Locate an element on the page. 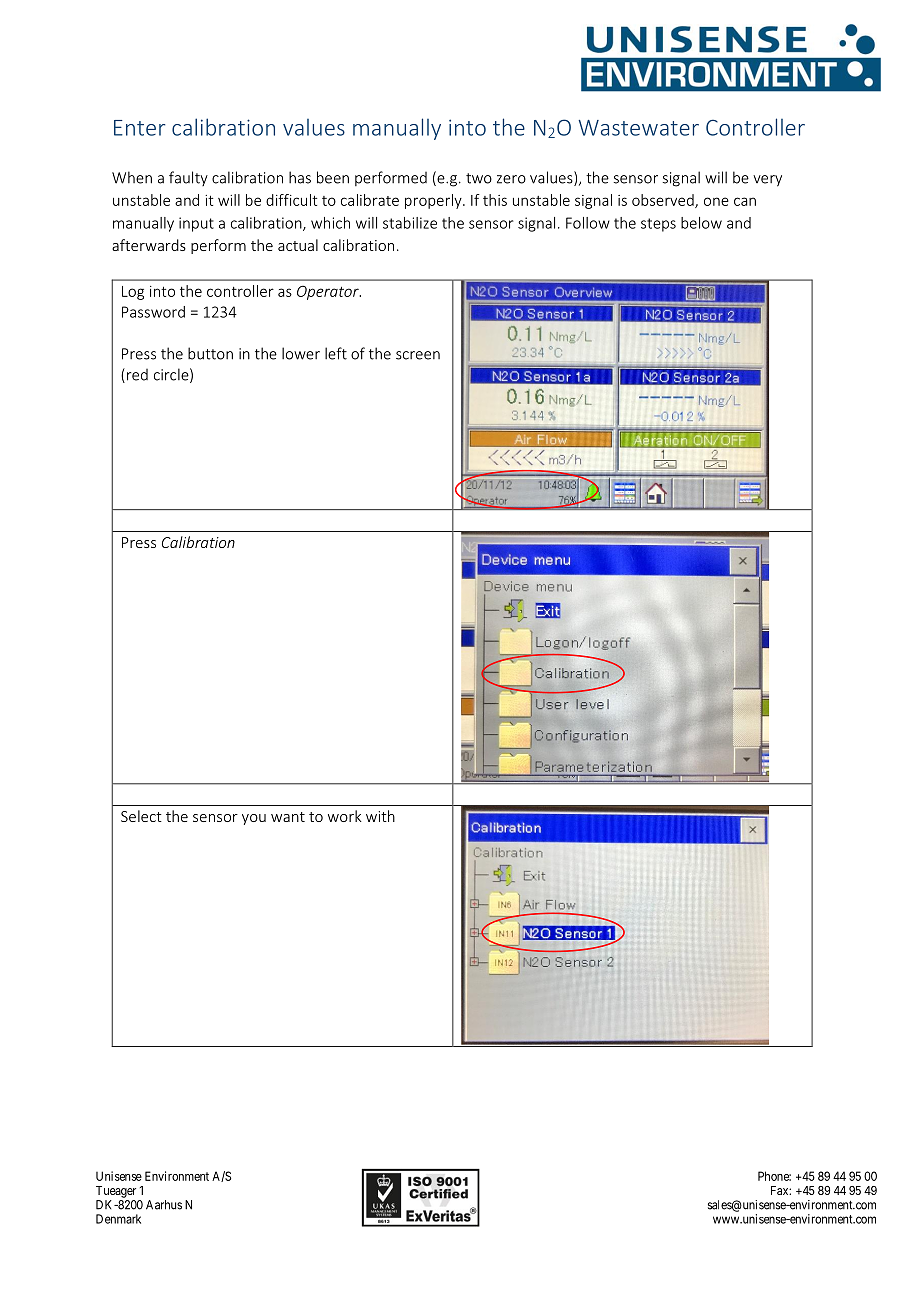 This image has height=1308, width=924. observed is located at coordinates (664, 201).
